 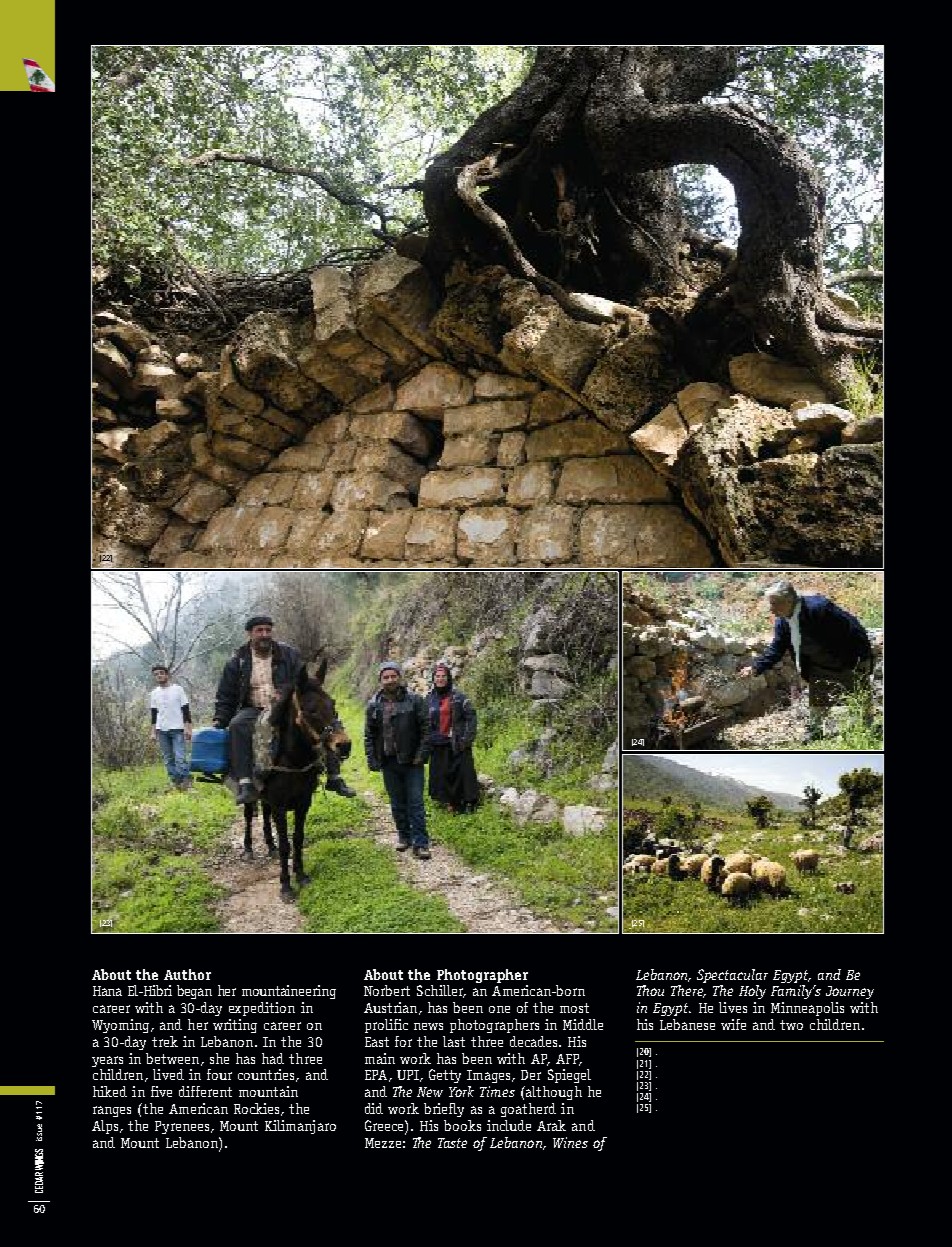 What do you see at coordinates (258, 1109) in the image?
I see `Rockies` at bounding box center [258, 1109].
